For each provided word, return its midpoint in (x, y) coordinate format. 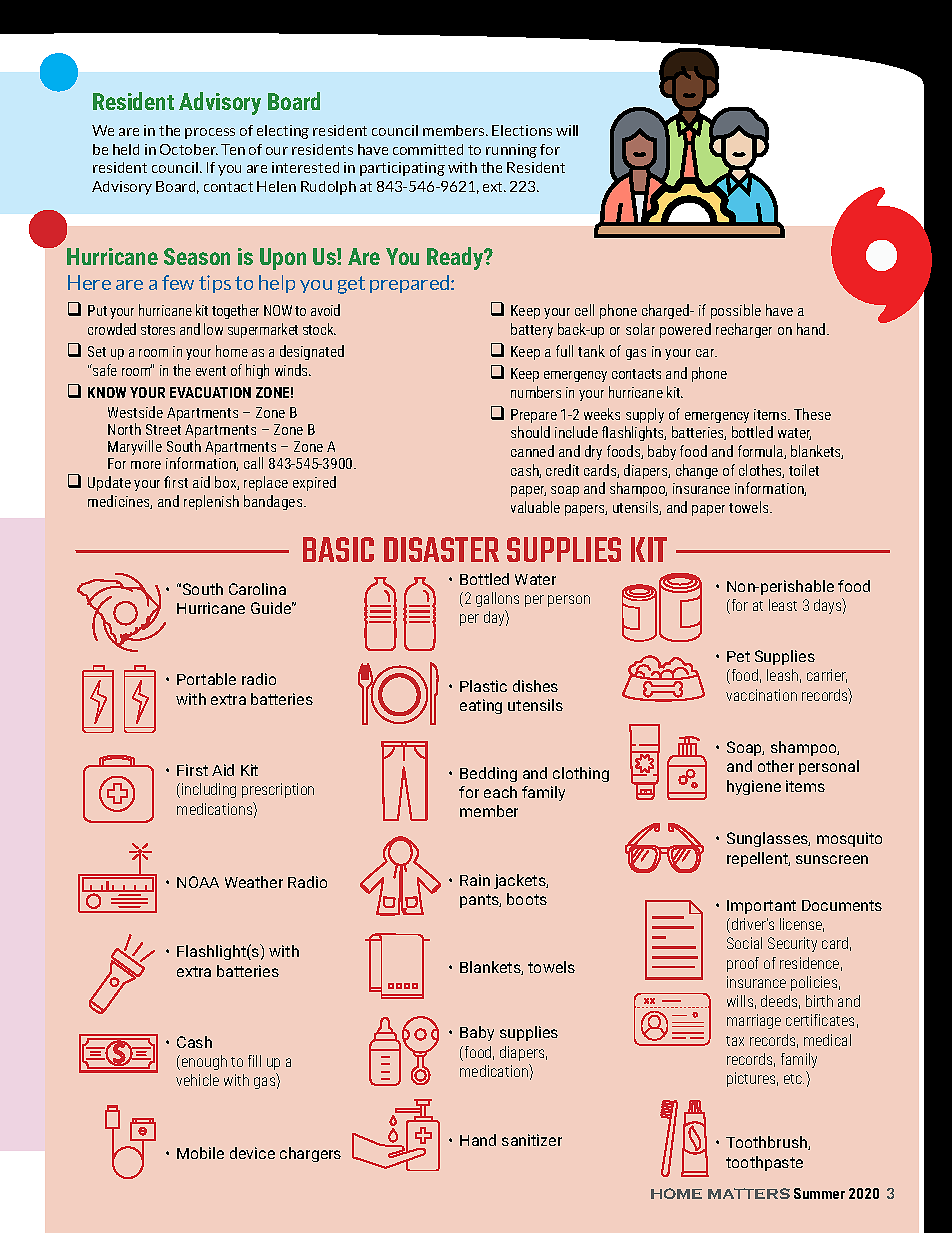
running (511, 151)
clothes (761, 471)
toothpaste (764, 1163)
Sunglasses (768, 839)
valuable (535, 507)
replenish (211, 502)
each (500, 792)
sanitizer (532, 1140)
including (209, 790)
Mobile (200, 1153)
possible (736, 311)
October (189, 149)
